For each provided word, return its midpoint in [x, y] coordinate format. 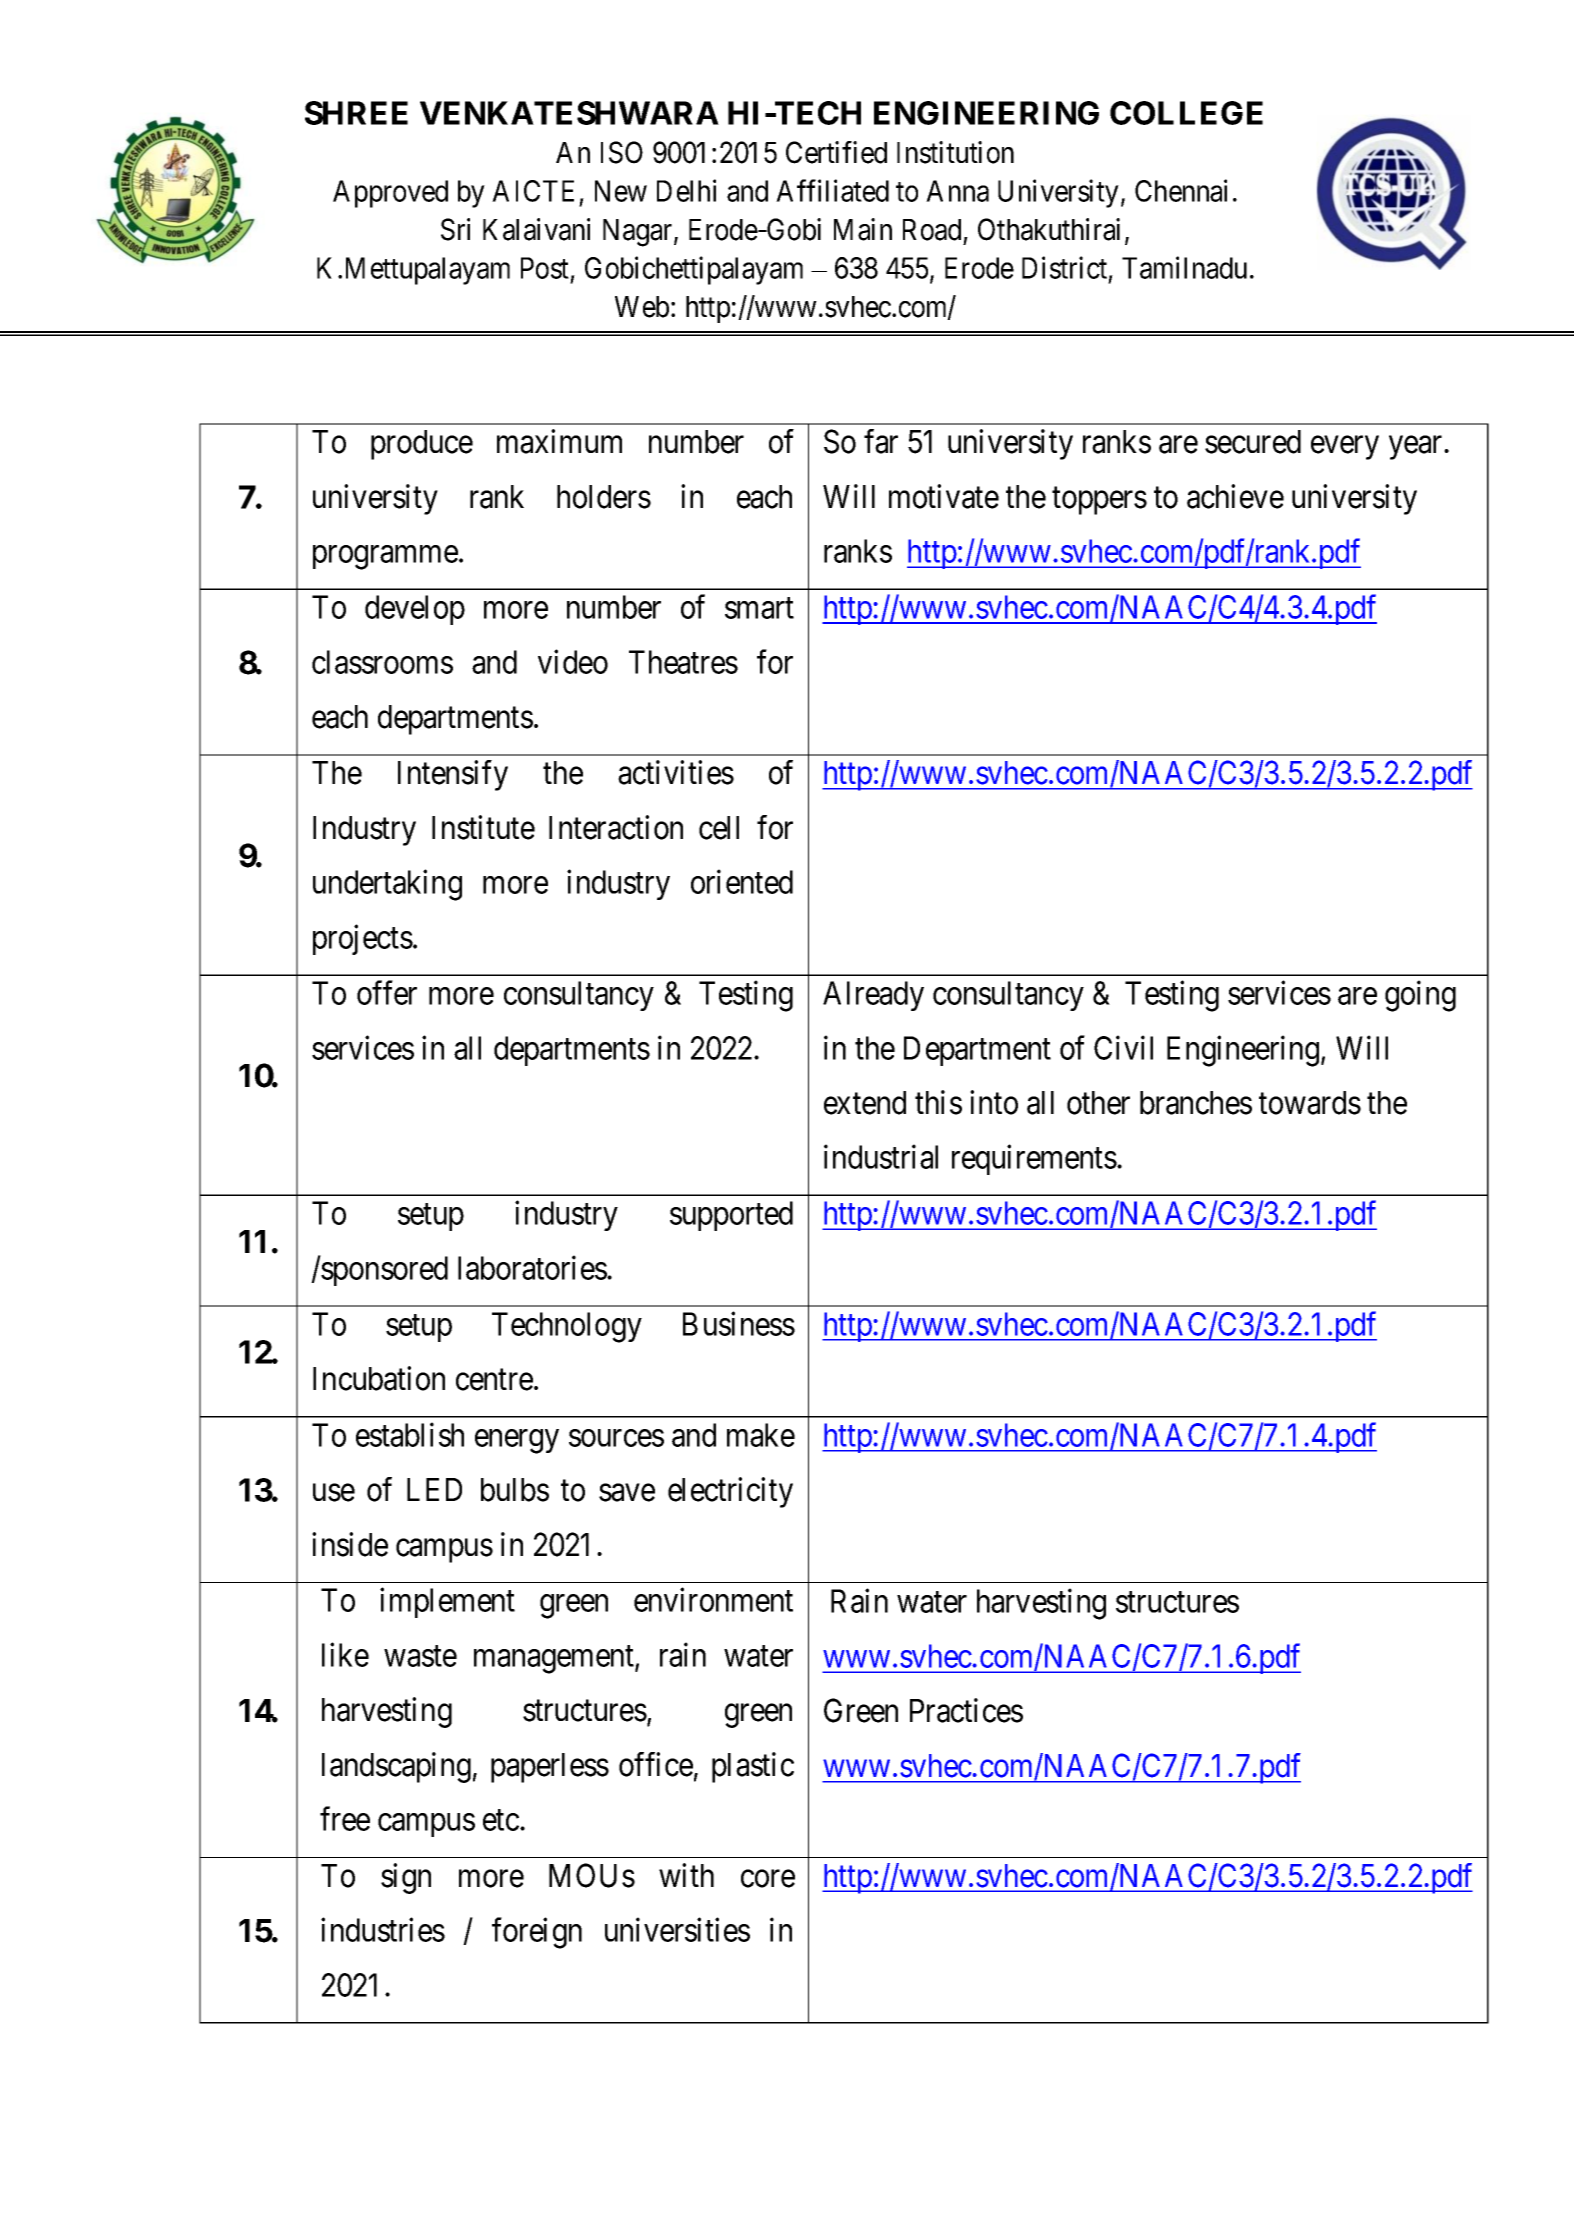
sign [406, 1878]
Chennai [1181, 190]
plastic [753, 1767]
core [768, 1879]
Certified [836, 152]
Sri [455, 229]
